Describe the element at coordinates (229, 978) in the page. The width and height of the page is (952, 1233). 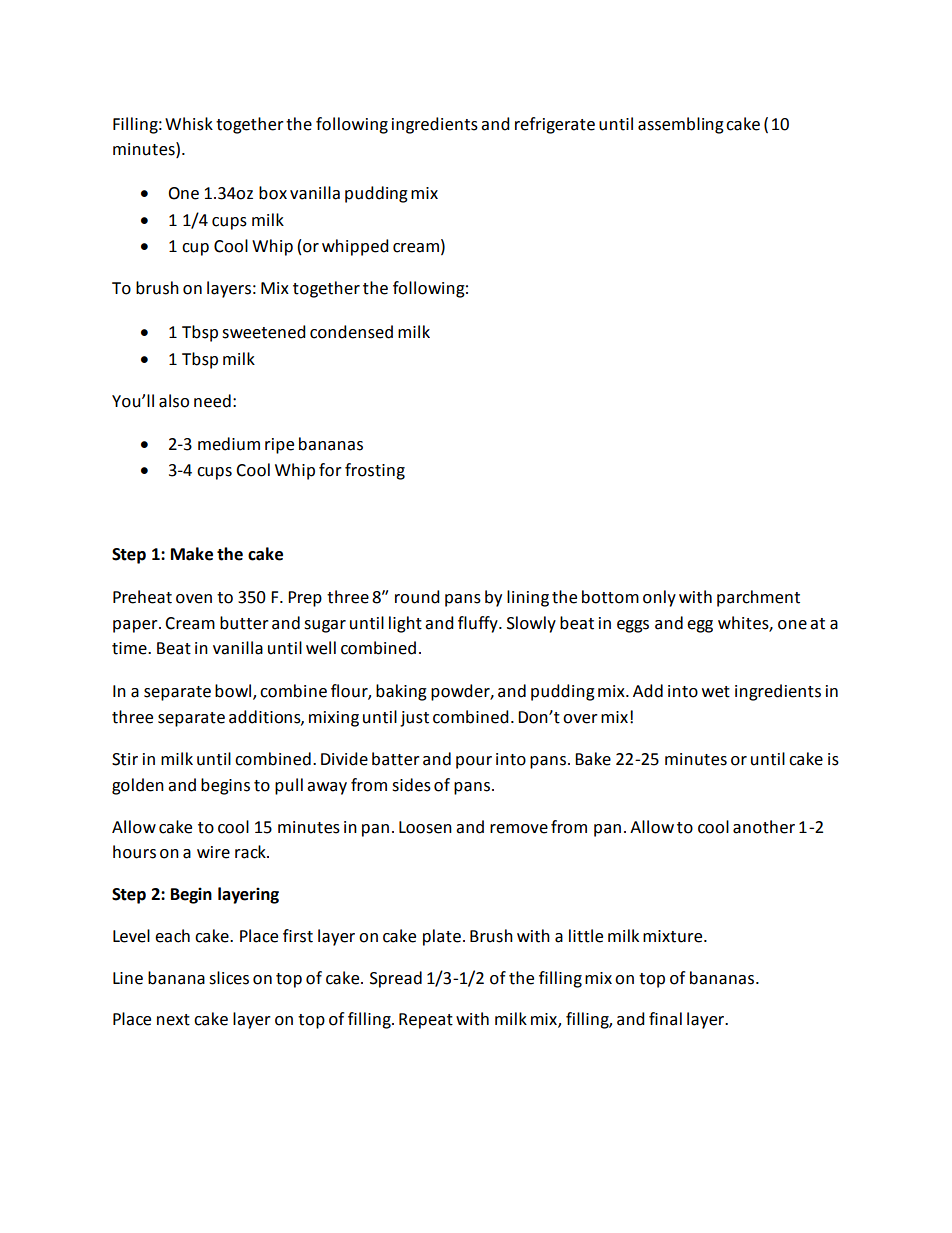
I see `slices` at that location.
